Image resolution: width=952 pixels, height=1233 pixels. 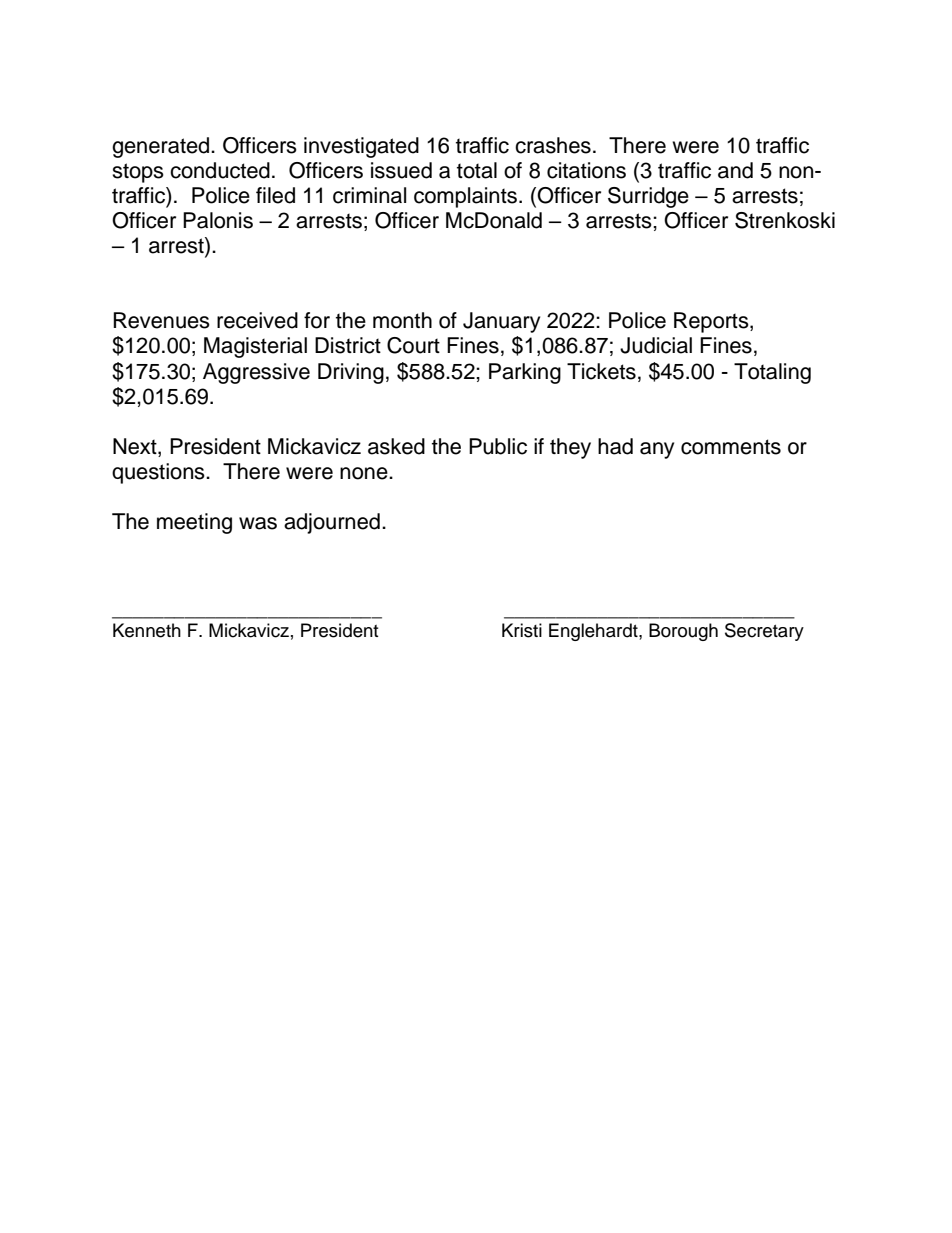 What do you see at coordinates (657, 450) in the image?
I see `any` at bounding box center [657, 450].
